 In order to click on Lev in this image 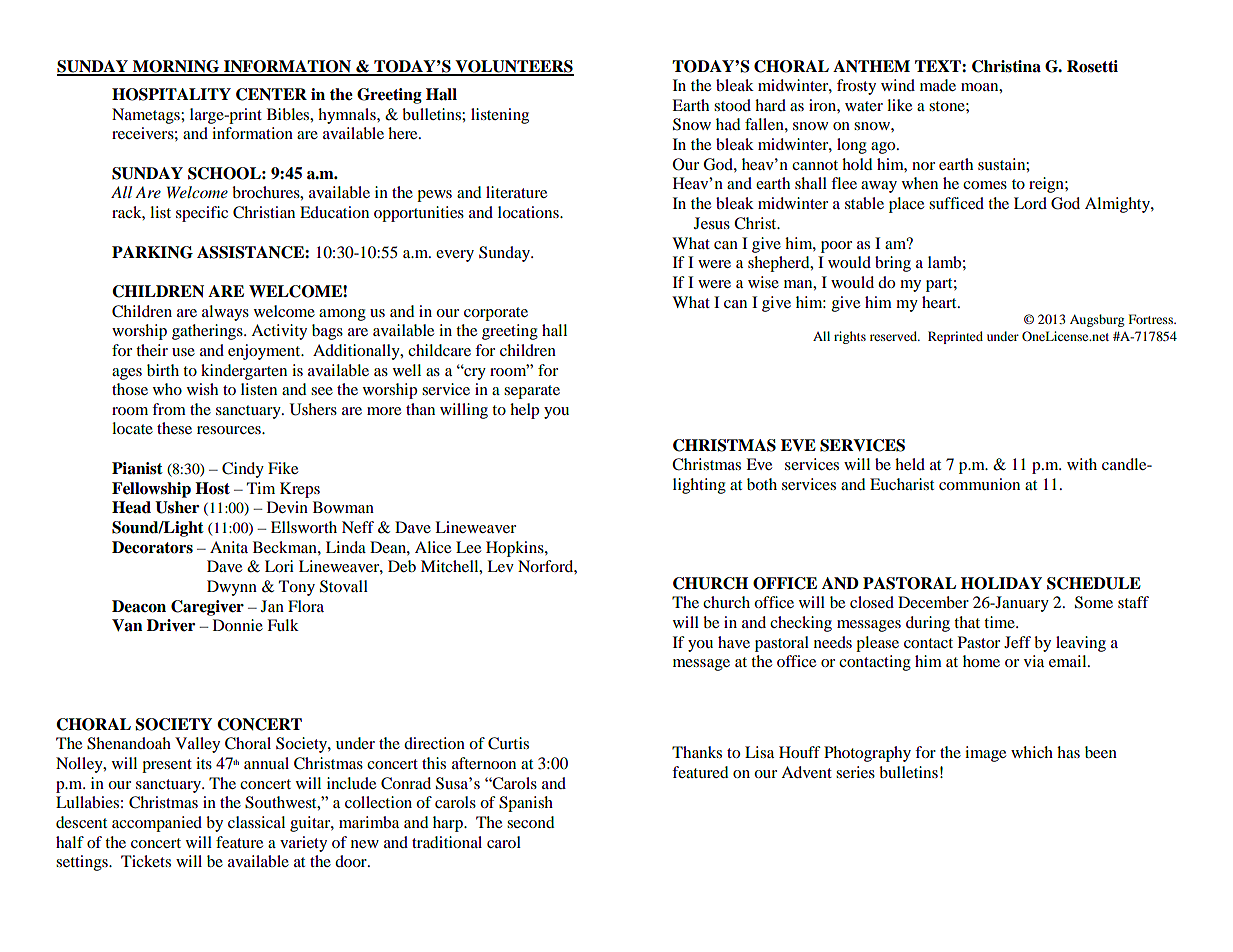, I will do `click(500, 566)`.
